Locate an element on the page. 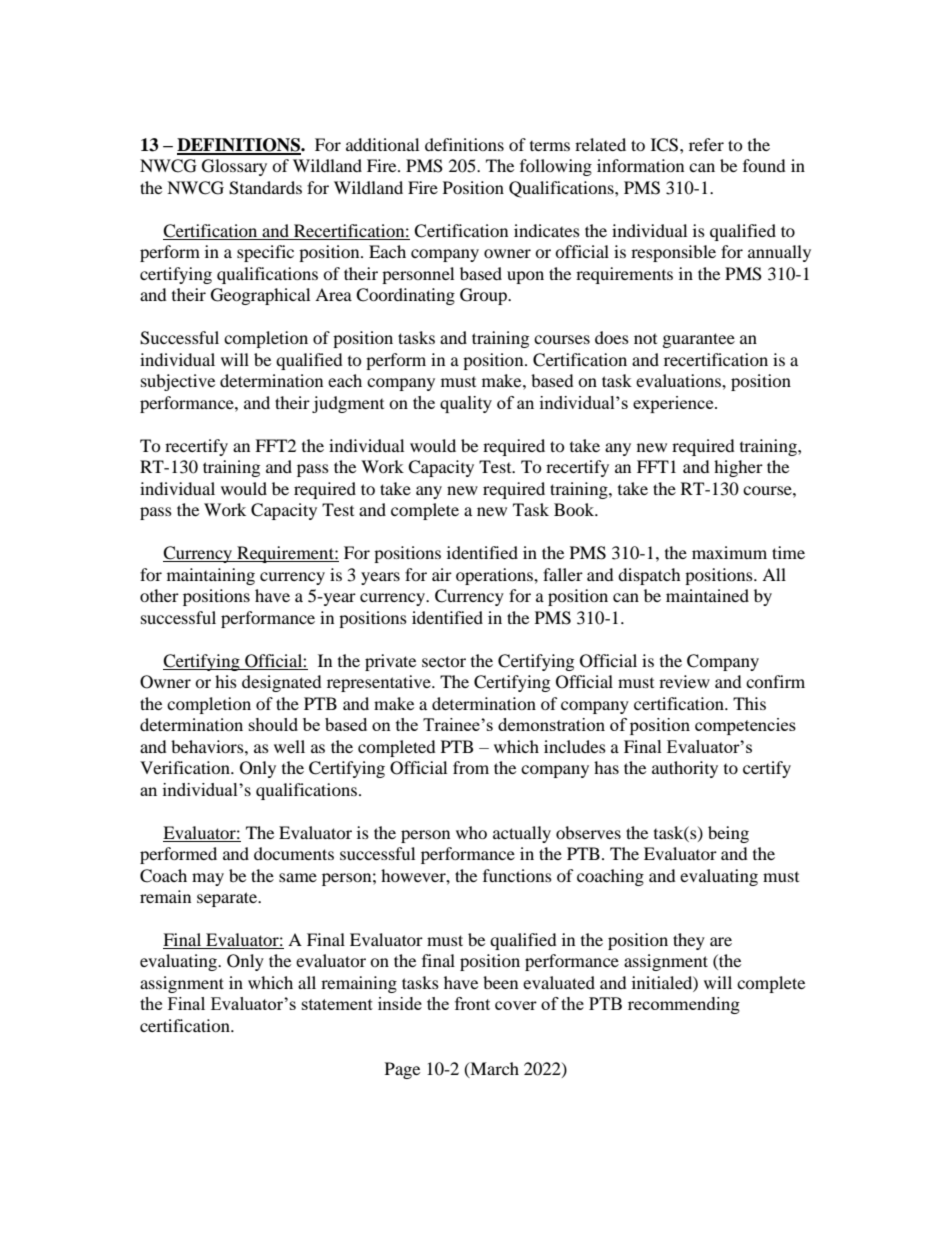 The width and height of the document is (952, 1233). following is located at coordinates (556, 167).
